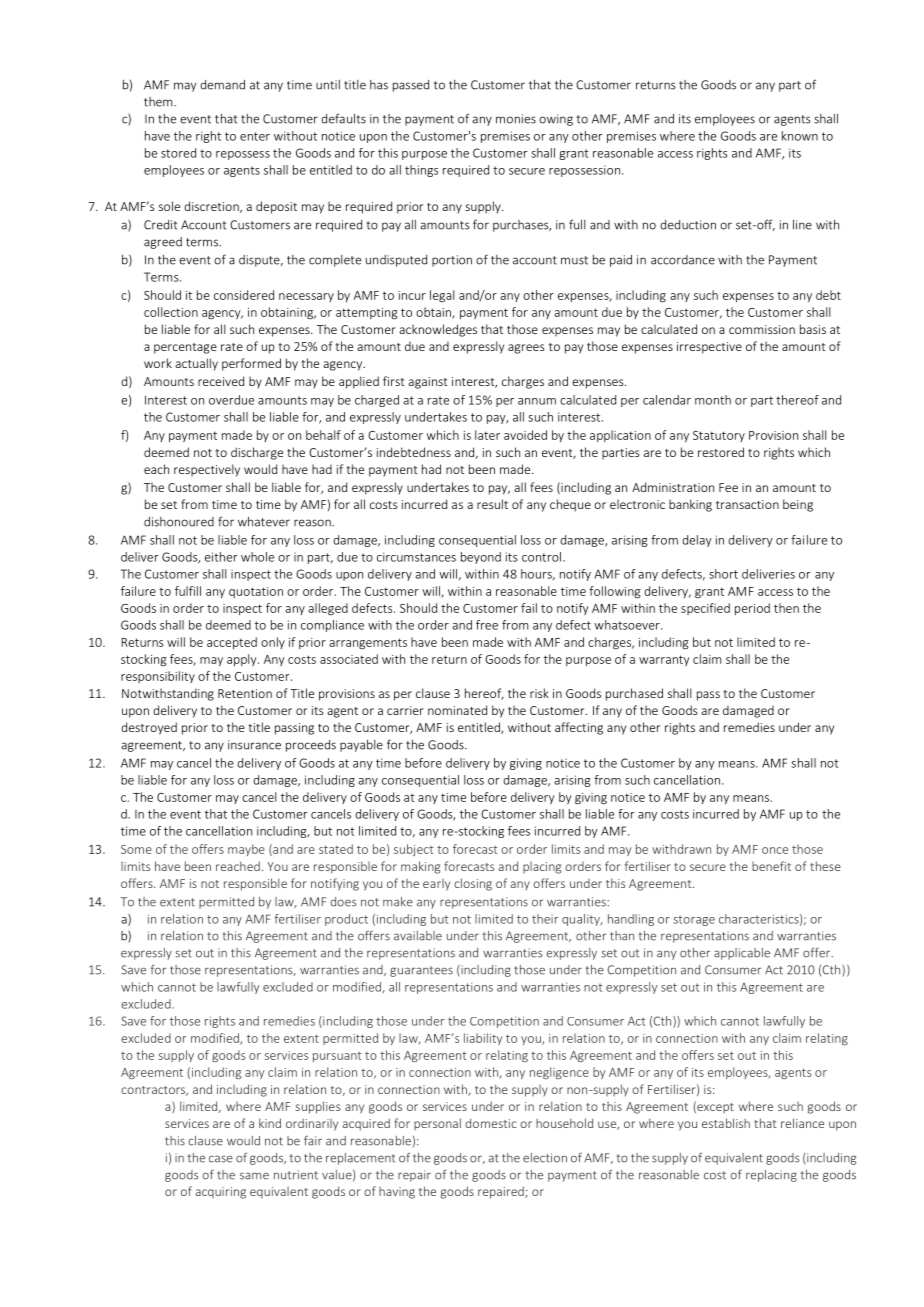 Image resolution: width=924 pixels, height=1307 pixels. Describe the element at coordinates (246, 850) in the page. I see `maybe` at that location.
